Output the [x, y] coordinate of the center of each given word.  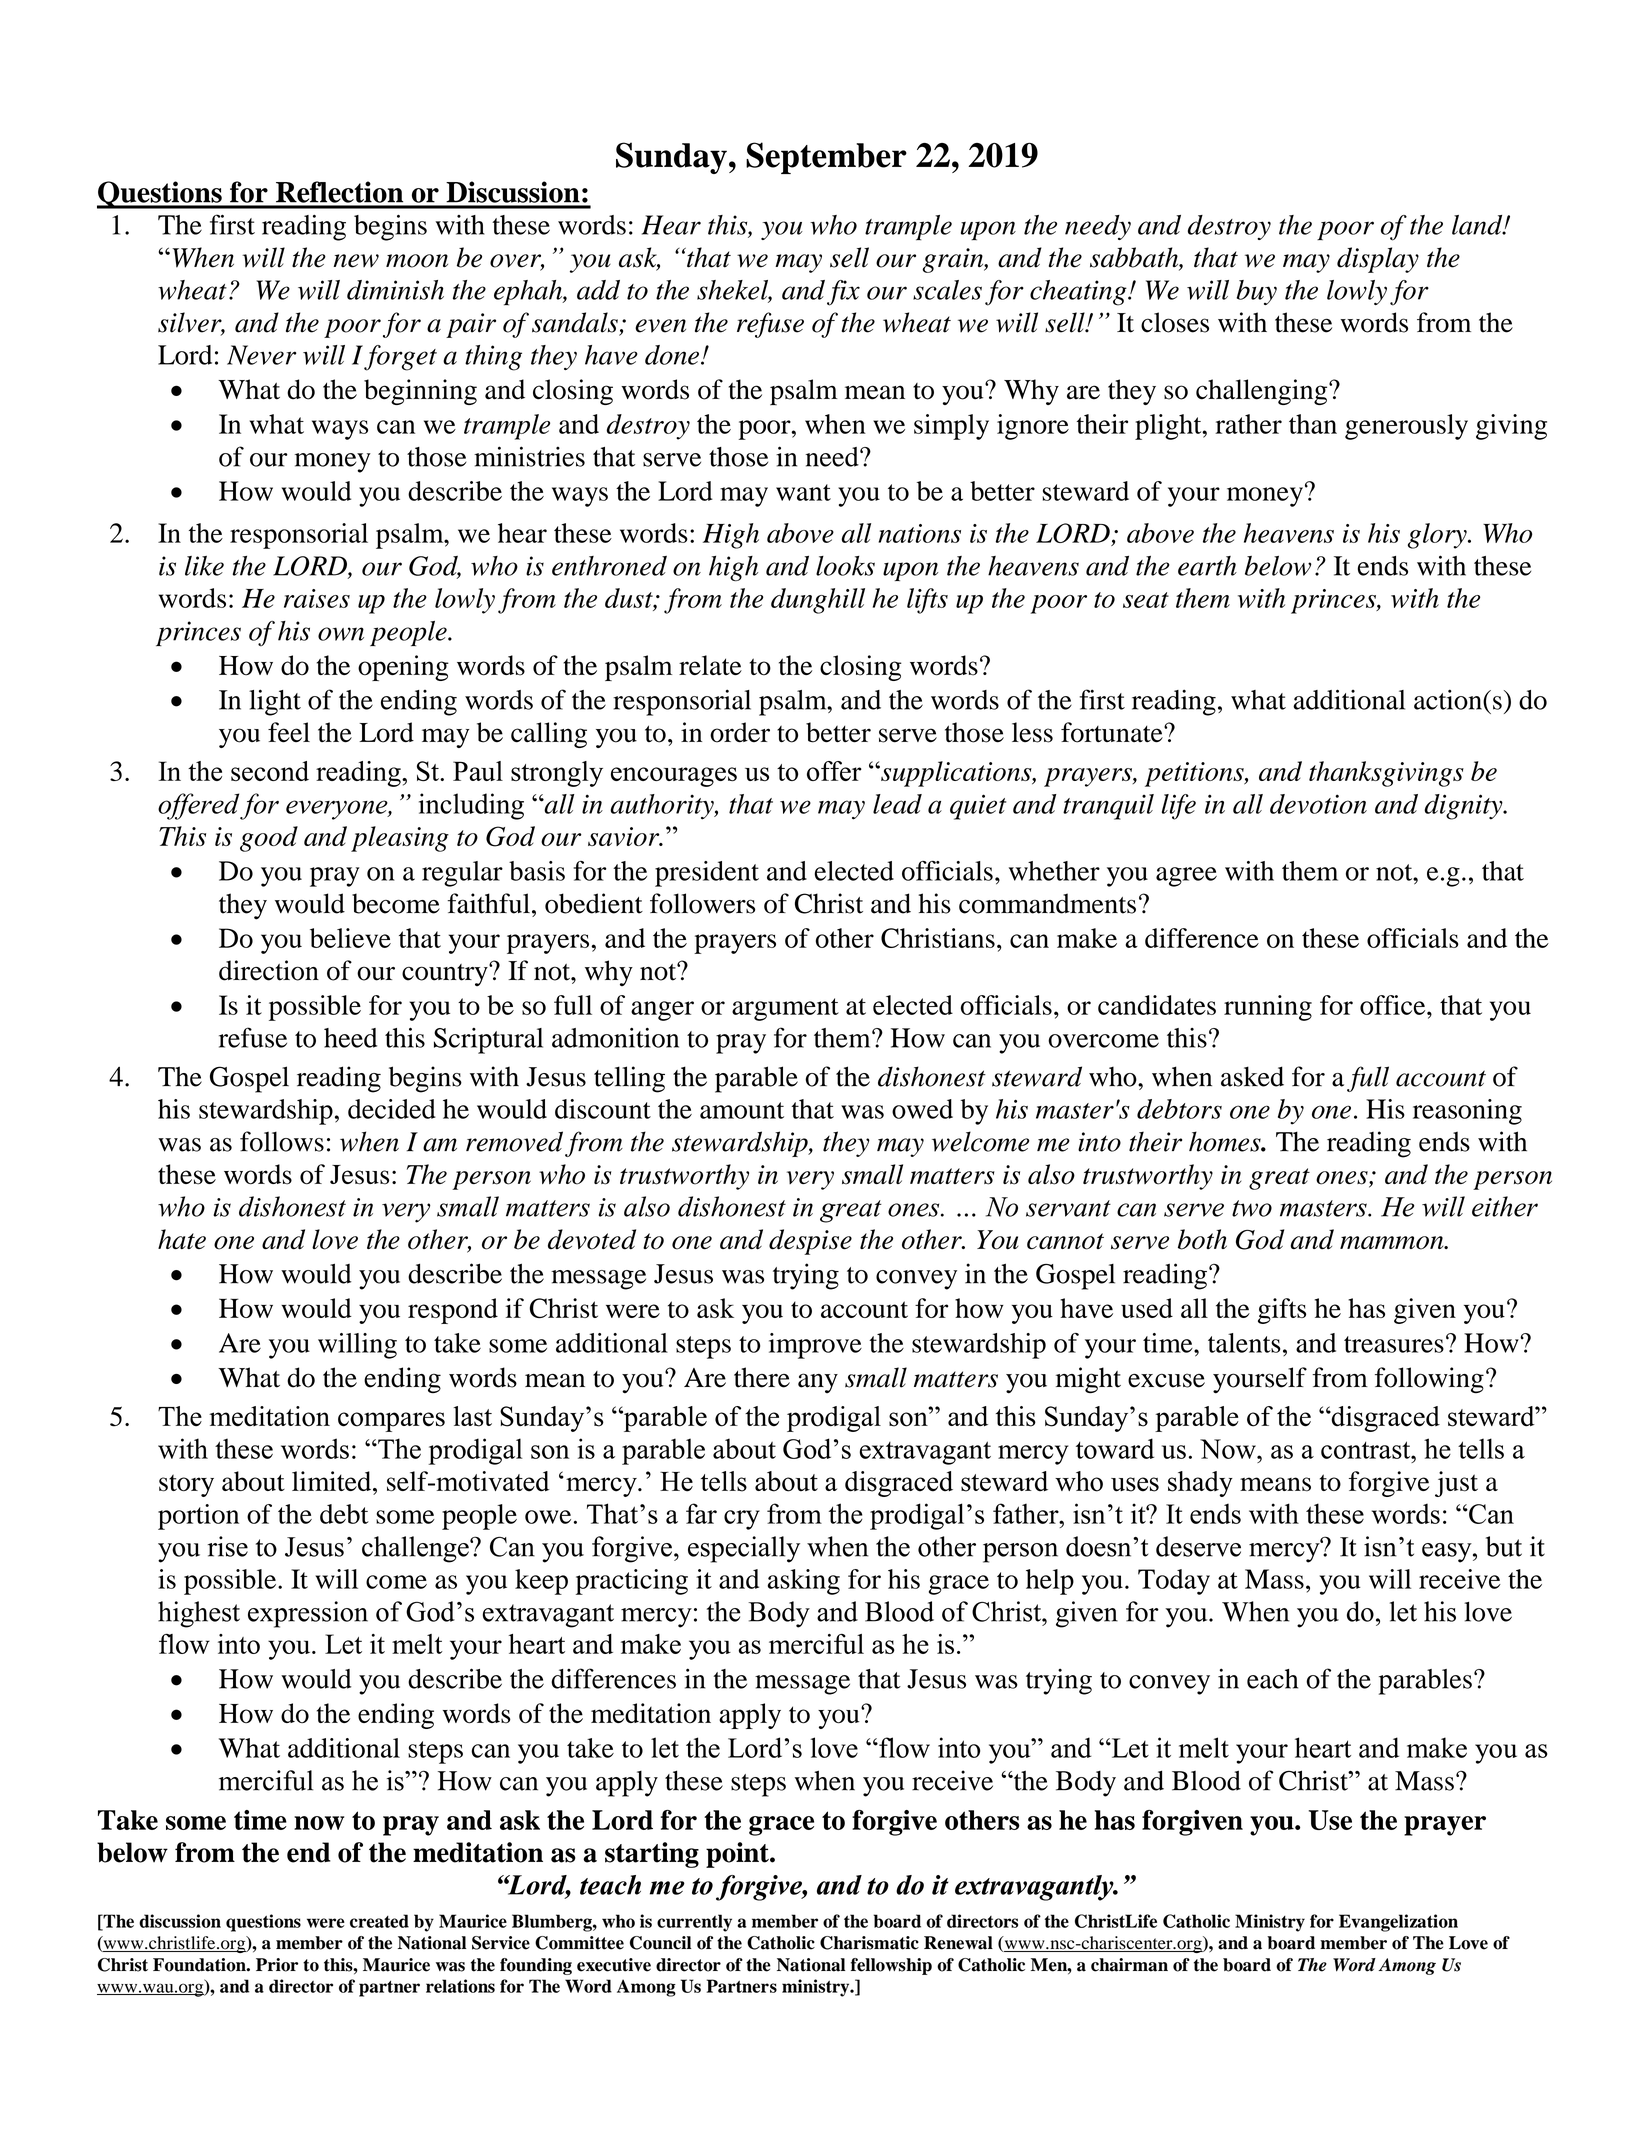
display [1378, 260]
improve [815, 1346]
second [270, 771]
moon [417, 261]
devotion [1318, 804]
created [379, 1921]
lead [897, 804]
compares [391, 1422]
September [826, 158]
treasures [1394, 1344]
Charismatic [869, 1943]
